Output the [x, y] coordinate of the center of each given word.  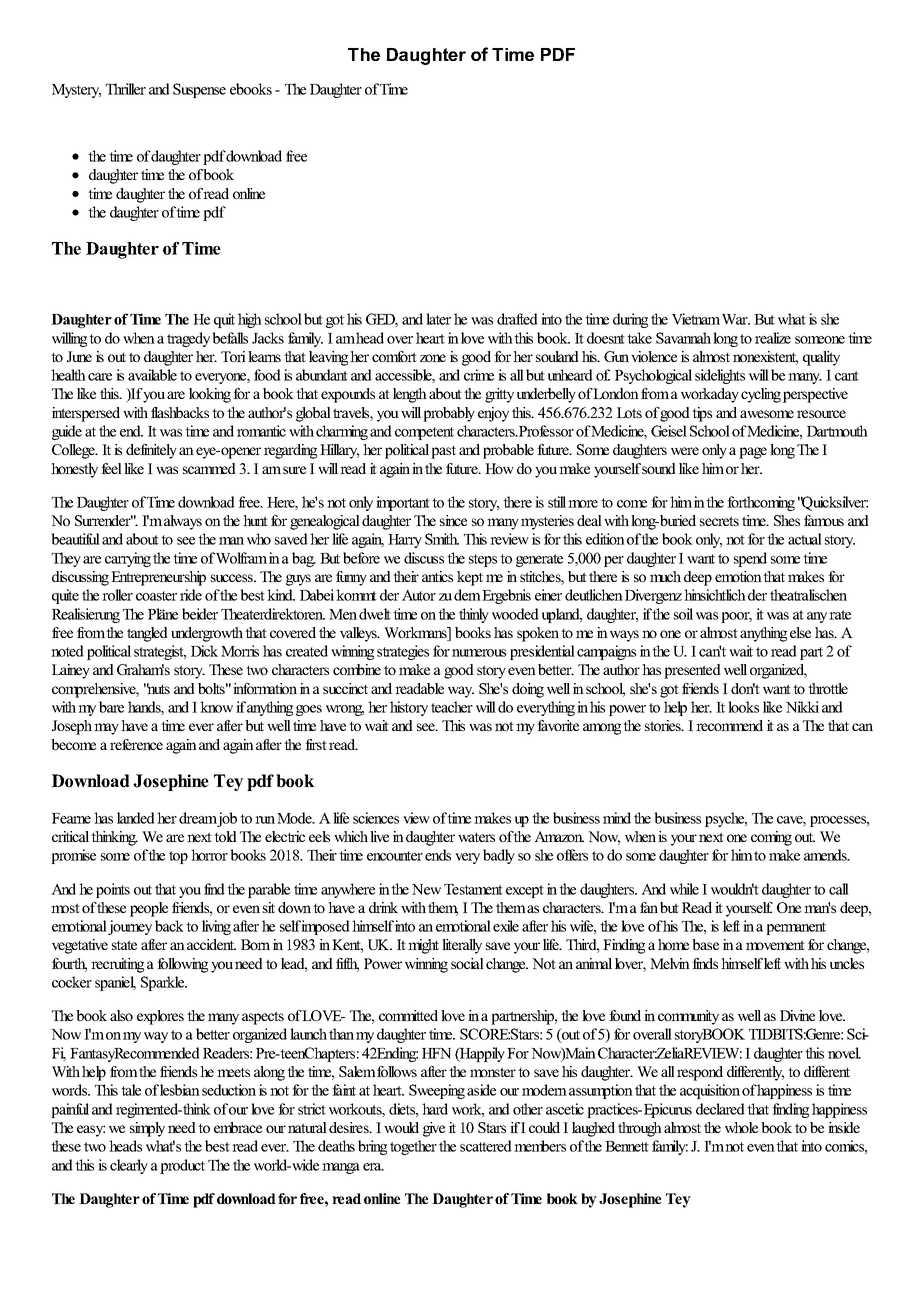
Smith [442, 539]
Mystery [76, 91]
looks [743, 707]
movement [775, 945]
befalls [230, 338]
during [630, 320]
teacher [452, 707]
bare [111, 707]
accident [211, 944]
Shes [787, 520]
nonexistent [765, 358]
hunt [255, 520]
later [438, 319]
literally [462, 946]
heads [125, 1146]
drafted [517, 319]
